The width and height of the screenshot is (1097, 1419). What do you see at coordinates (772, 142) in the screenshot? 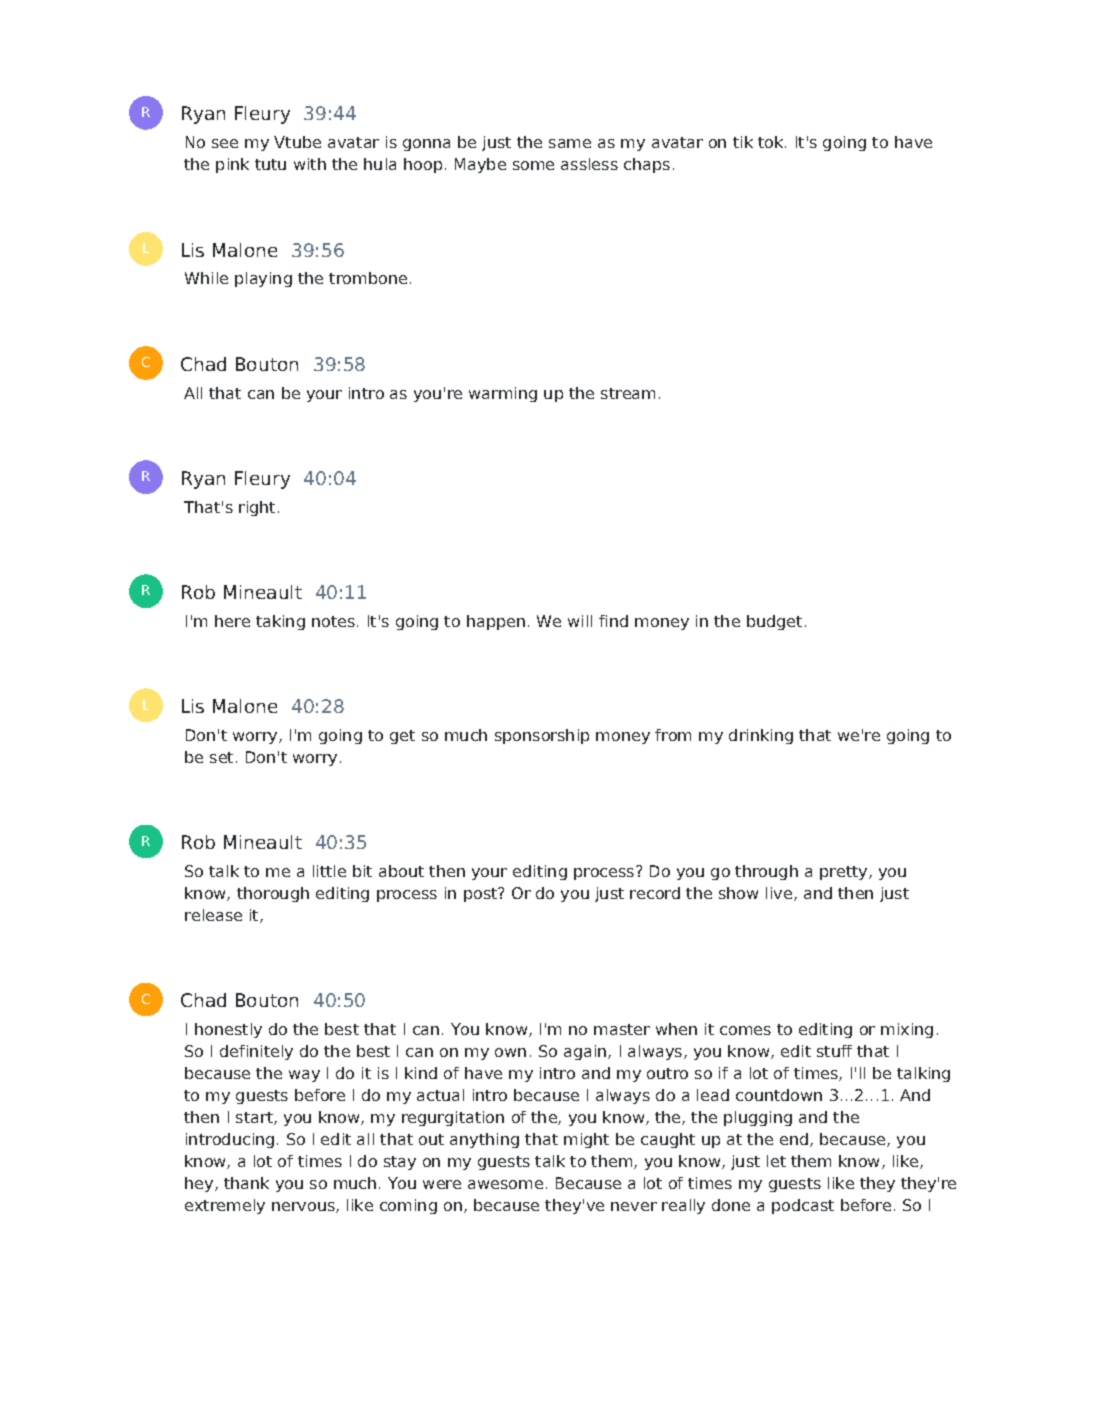
I see `tok` at bounding box center [772, 142].
